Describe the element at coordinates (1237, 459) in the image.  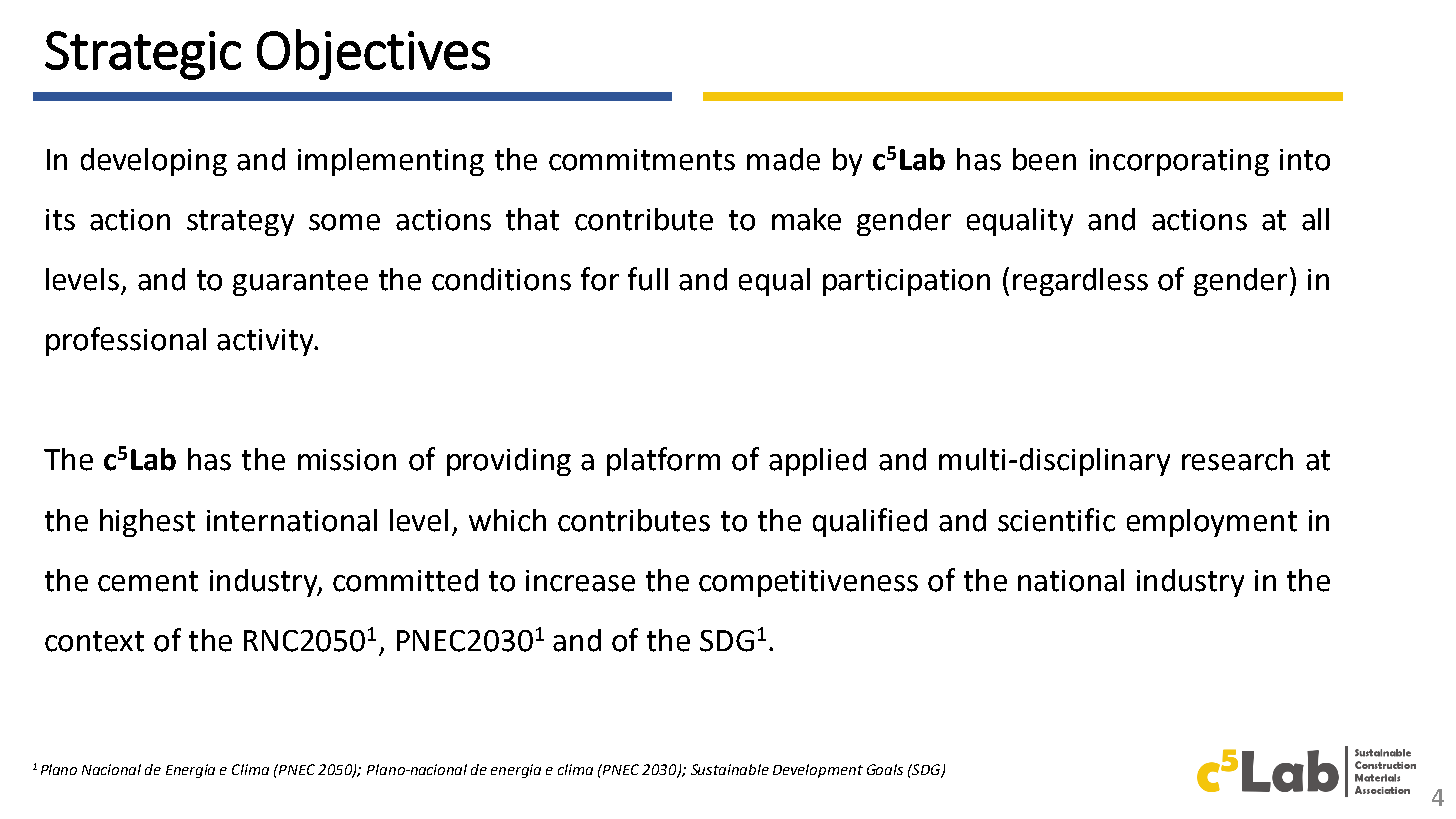
I see `research` at that location.
